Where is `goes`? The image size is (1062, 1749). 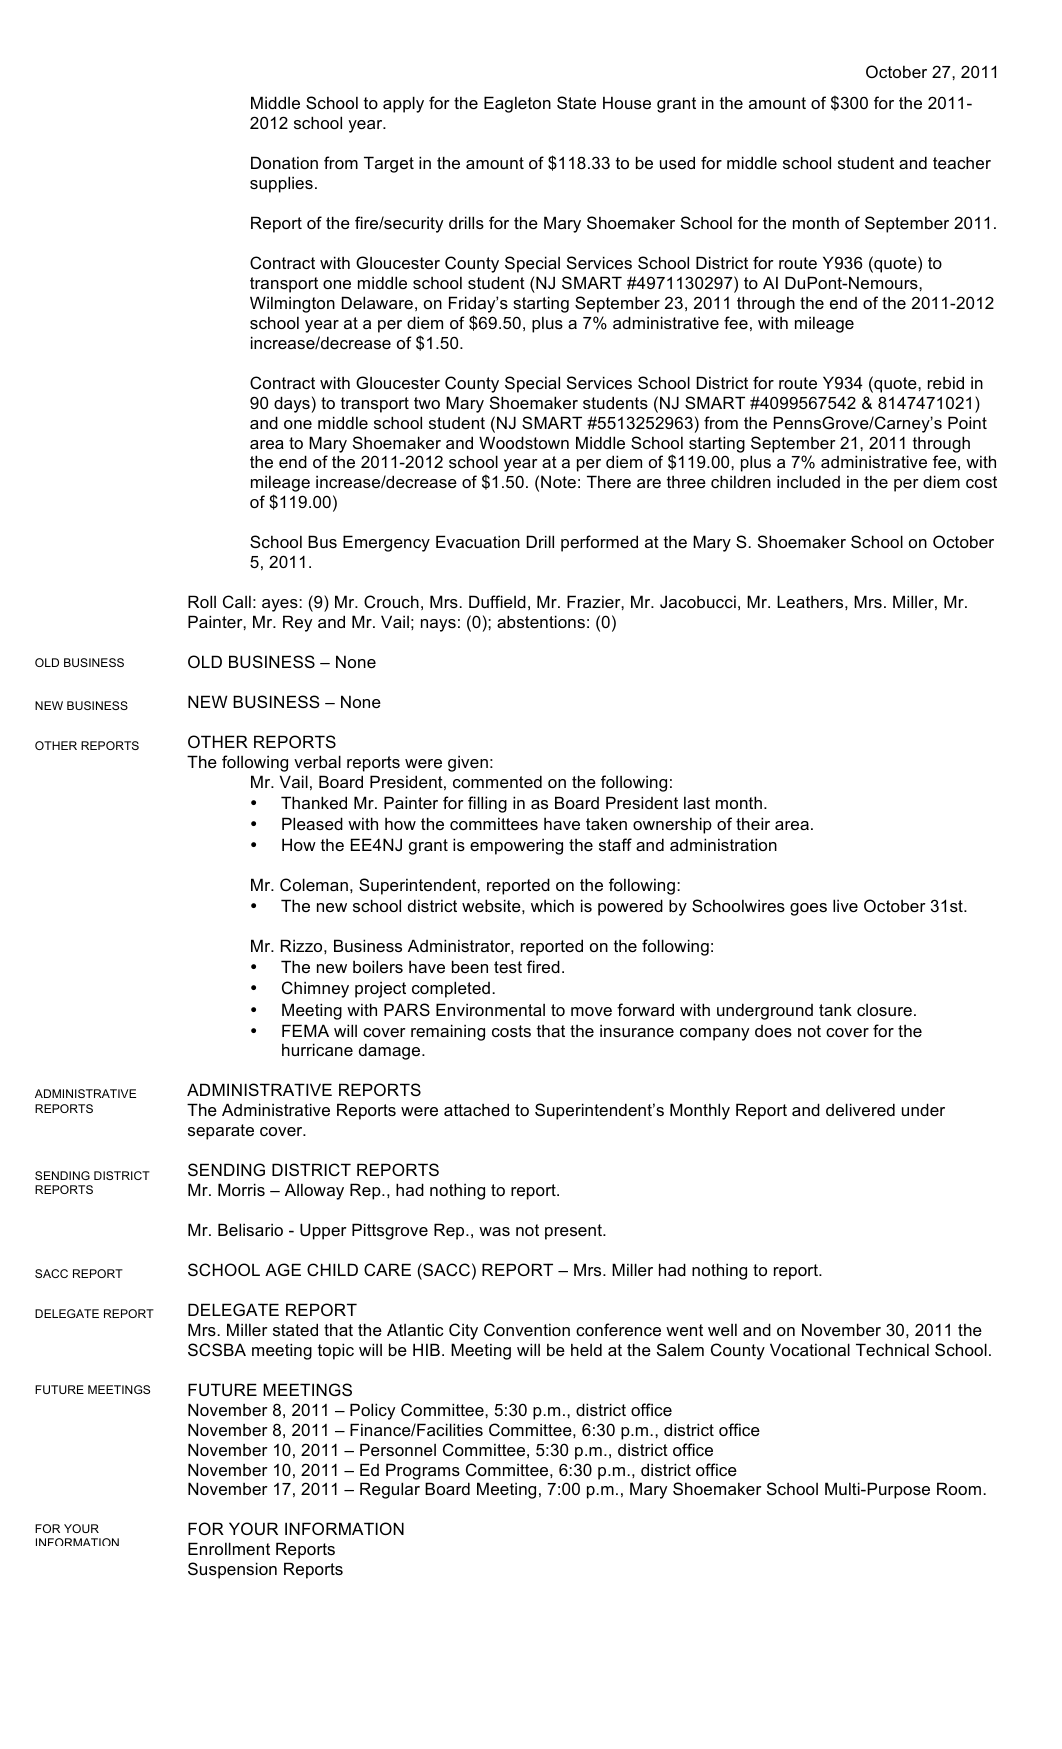
goes is located at coordinates (808, 909).
